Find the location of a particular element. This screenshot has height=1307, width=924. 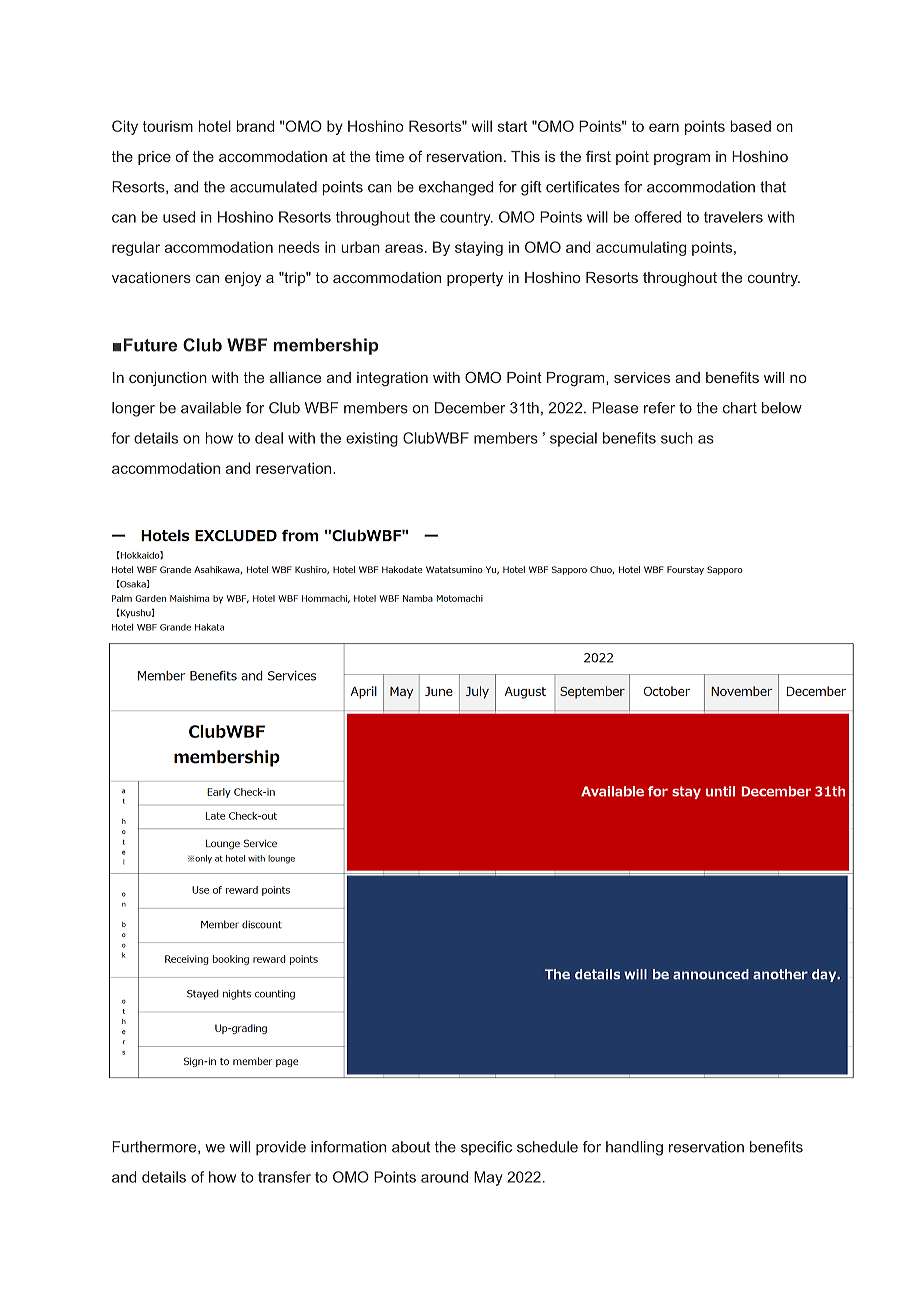

earn is located at coordinates (664, 127).
